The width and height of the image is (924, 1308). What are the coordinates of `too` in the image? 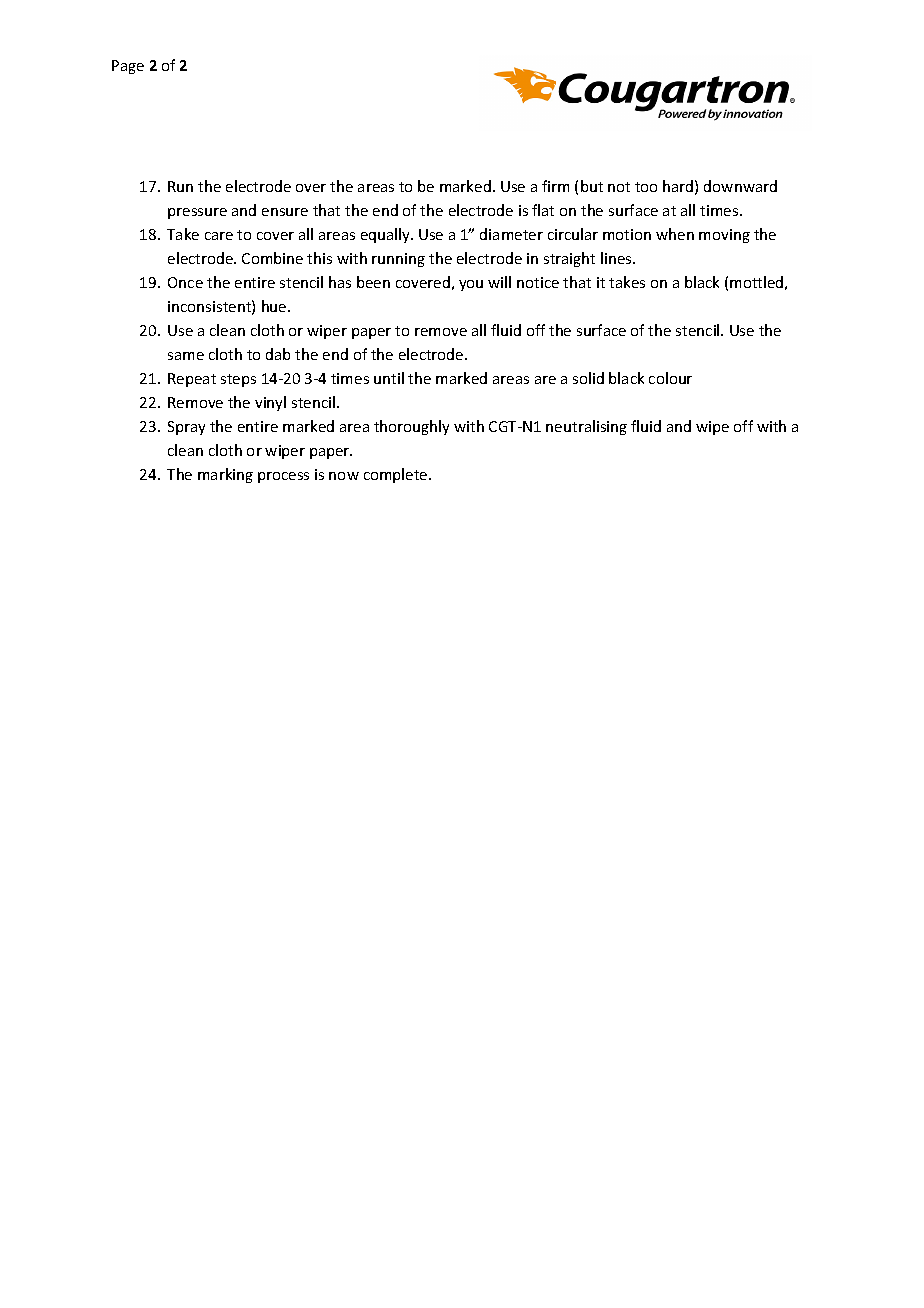 It's located at (646, 187).
